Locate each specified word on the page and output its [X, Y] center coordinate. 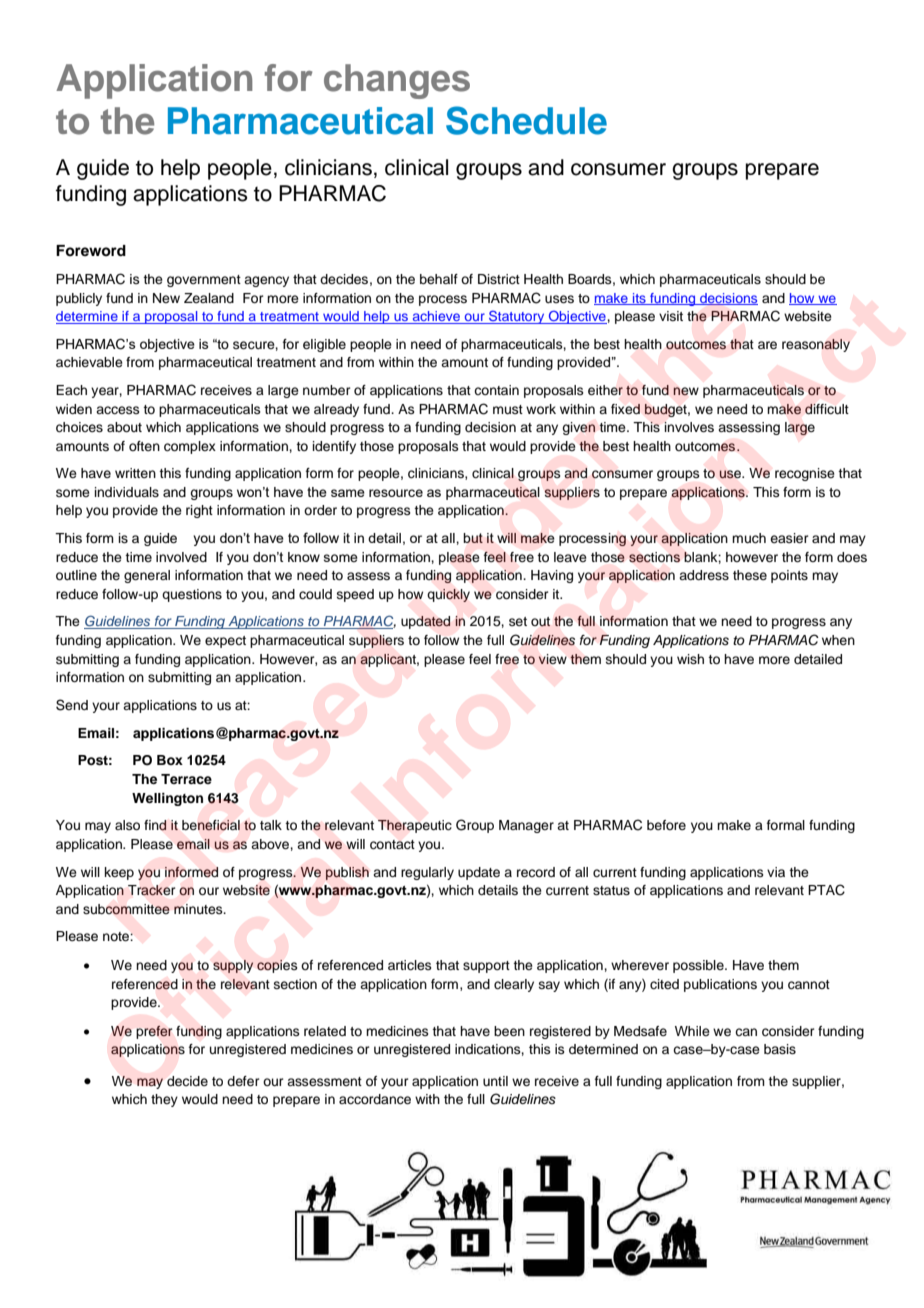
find [155, 825]
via [776, 872]
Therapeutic [415, 826]
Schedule [526, 120]
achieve [436, 317]
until [495, 1081]
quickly [448, 595]
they [164, 1100]
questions [192, 595]
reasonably [816, 345]
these [750, 575]
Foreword [91, 250]
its [639, 299]
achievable [89, 362]
